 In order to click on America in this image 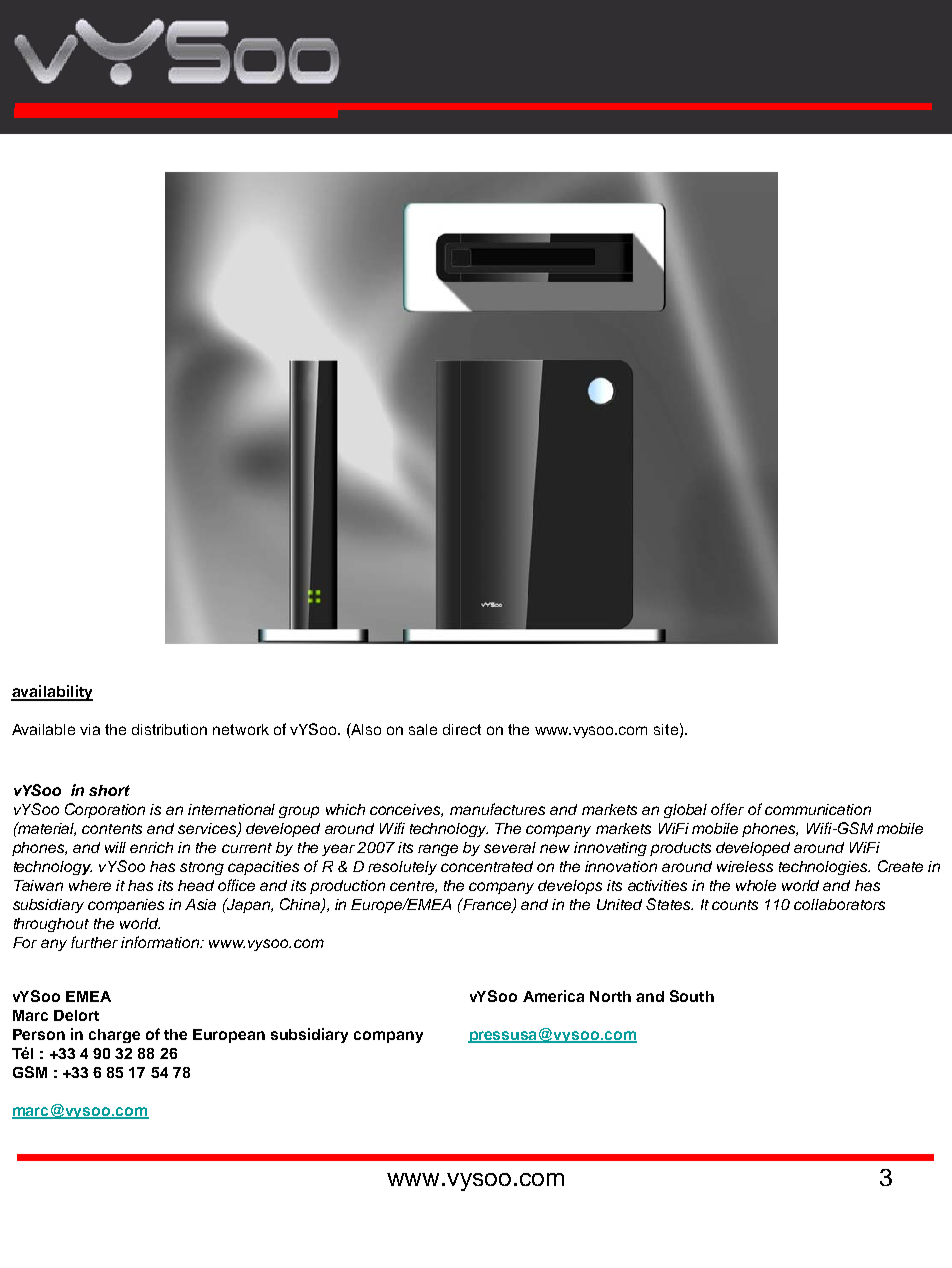, I will do `click(553, 996)`.
